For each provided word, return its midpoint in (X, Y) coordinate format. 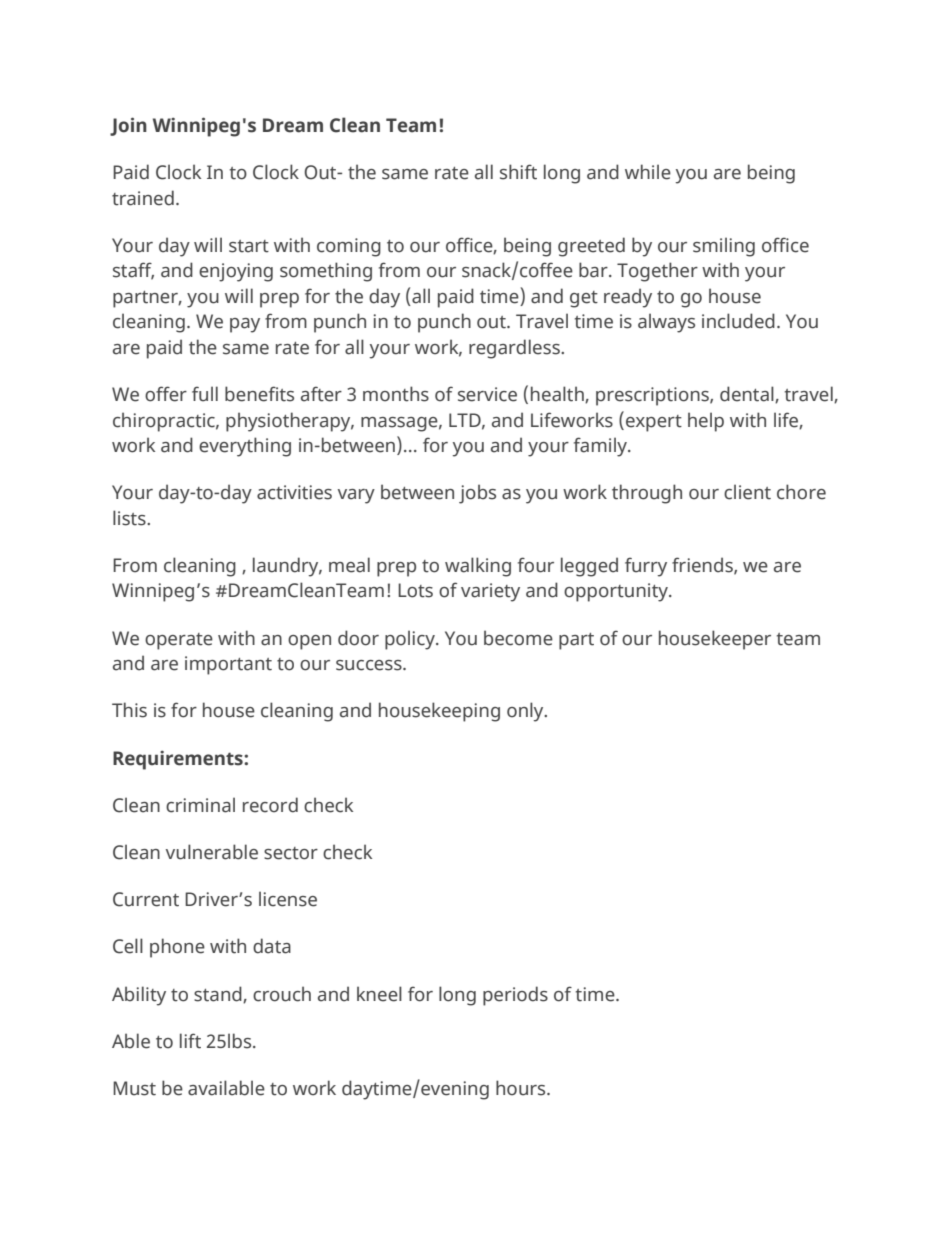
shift (518, 172)
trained (143, 198)
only (526, 712)
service (487, 394)
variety (490, 592)
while (648, 172)
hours (522, 1088)
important (228, 665)
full (205, 394)
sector (291, 853)
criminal (200, 805)
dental (748, 394)
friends (703, 566)
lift (190, 1041)
